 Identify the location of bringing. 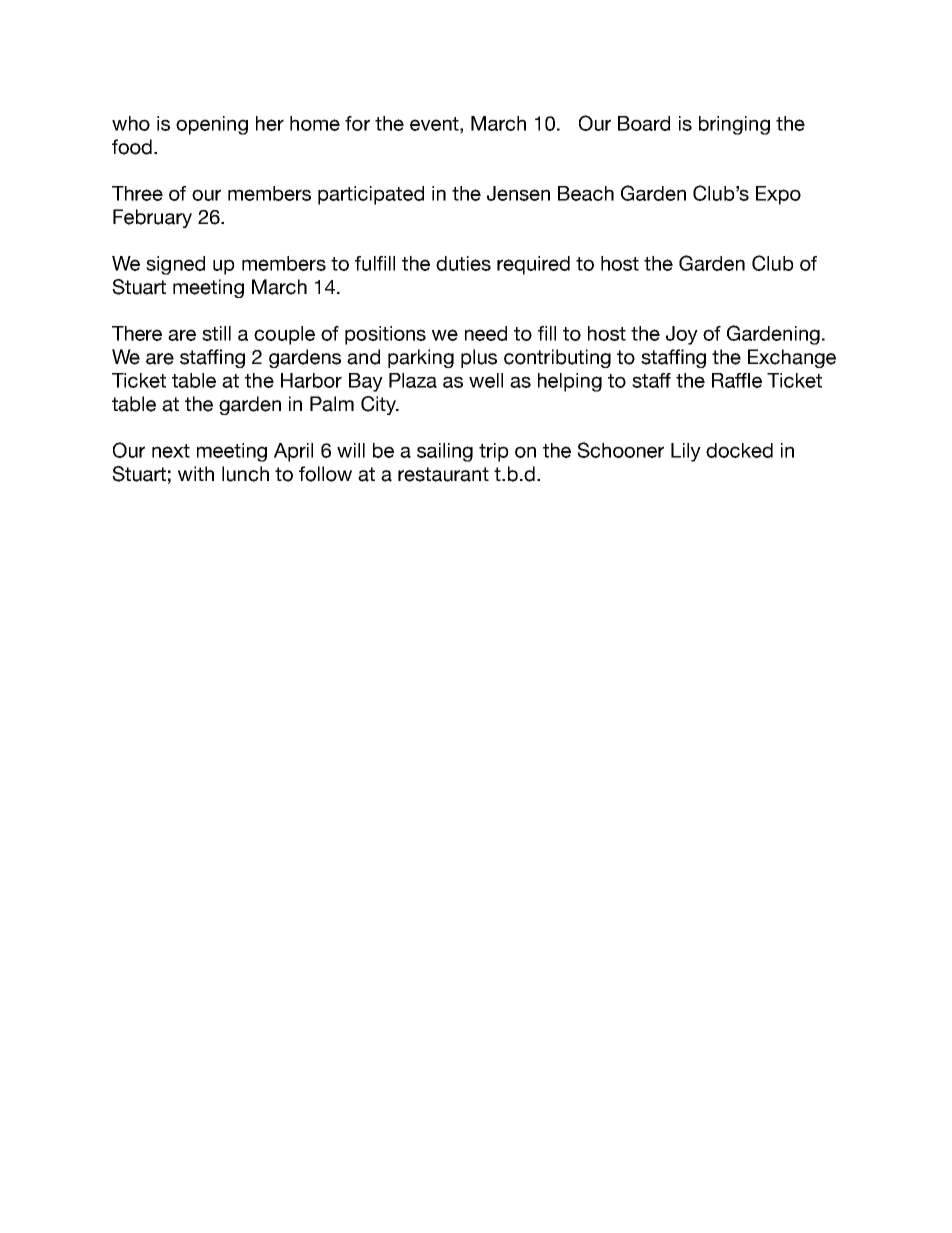
(734, 125).
